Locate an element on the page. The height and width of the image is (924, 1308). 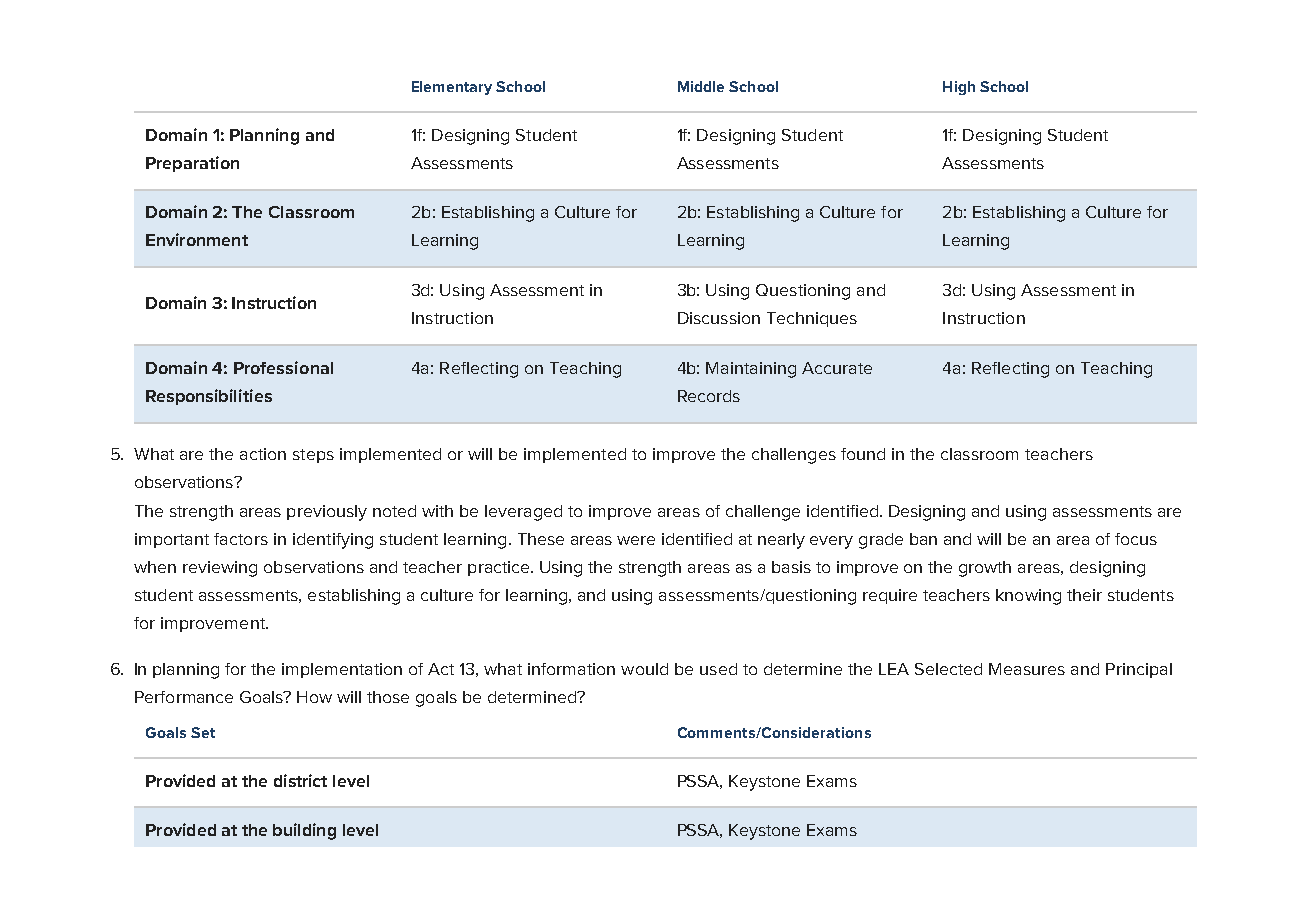
Preparation is located at coordinates (192, 164).
